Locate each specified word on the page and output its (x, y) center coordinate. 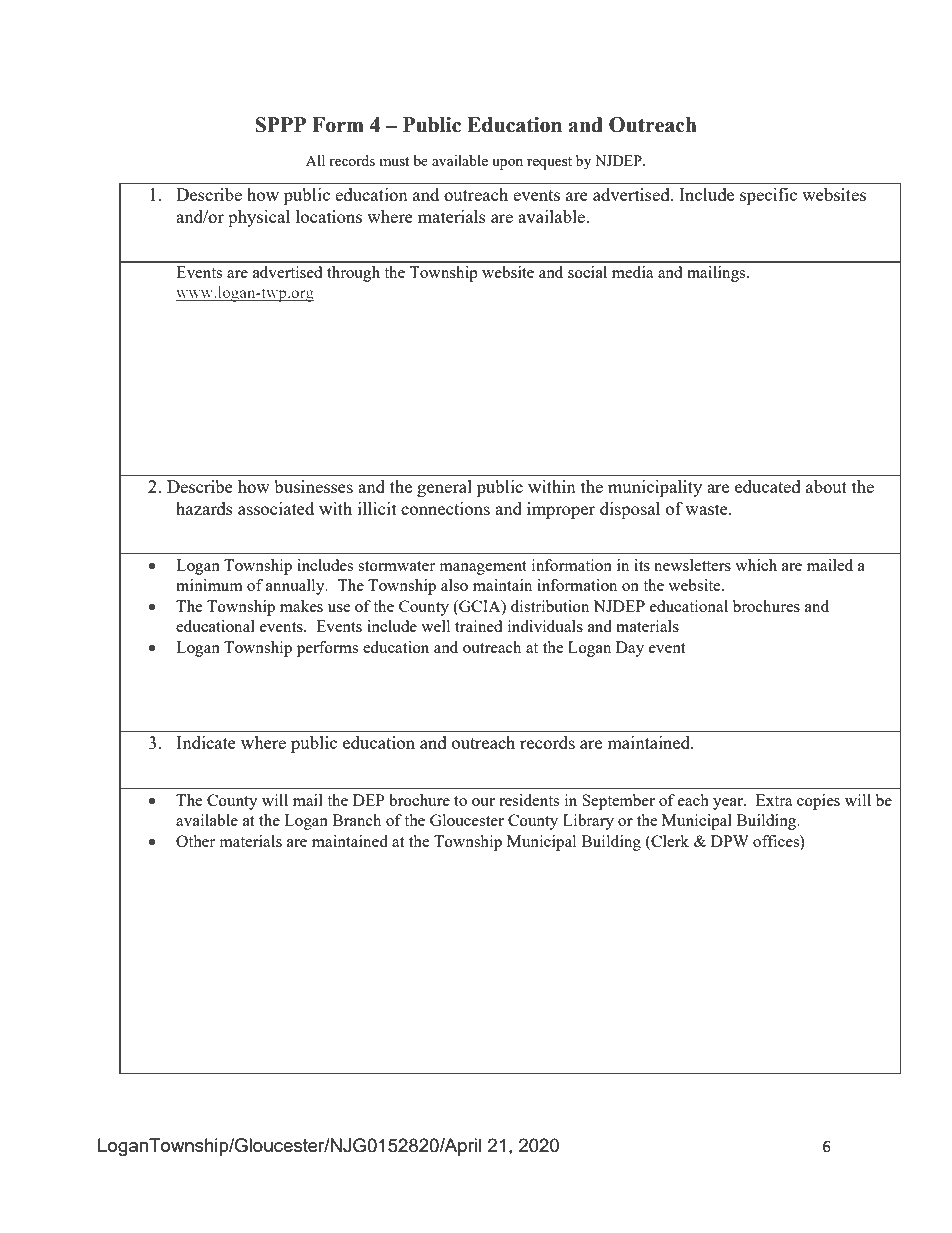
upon (507, 164)
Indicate (206, 742)
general (444, 488)
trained (478, 626)
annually (296, 587)
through (353, 274)
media (633, 272)
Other (195, 841)
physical (259, 218)
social (587, 272)
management (483, 568)
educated (768, 486)
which (756, 565)
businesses (313, 486)
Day (630, 649)
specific (768, 196)
